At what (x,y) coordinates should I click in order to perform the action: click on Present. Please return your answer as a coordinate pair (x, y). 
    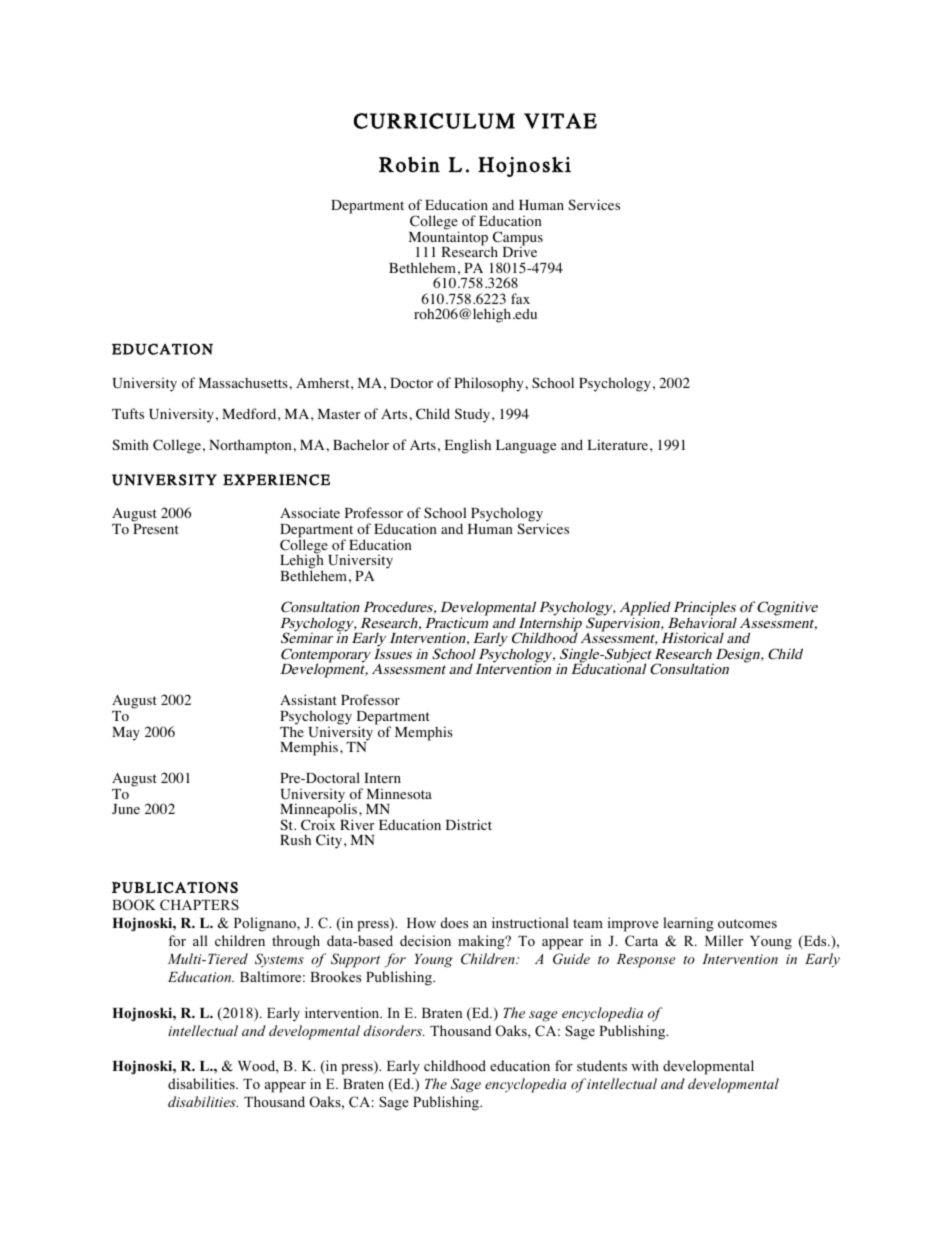
    Looking at the image, I should click on (156, 529).
